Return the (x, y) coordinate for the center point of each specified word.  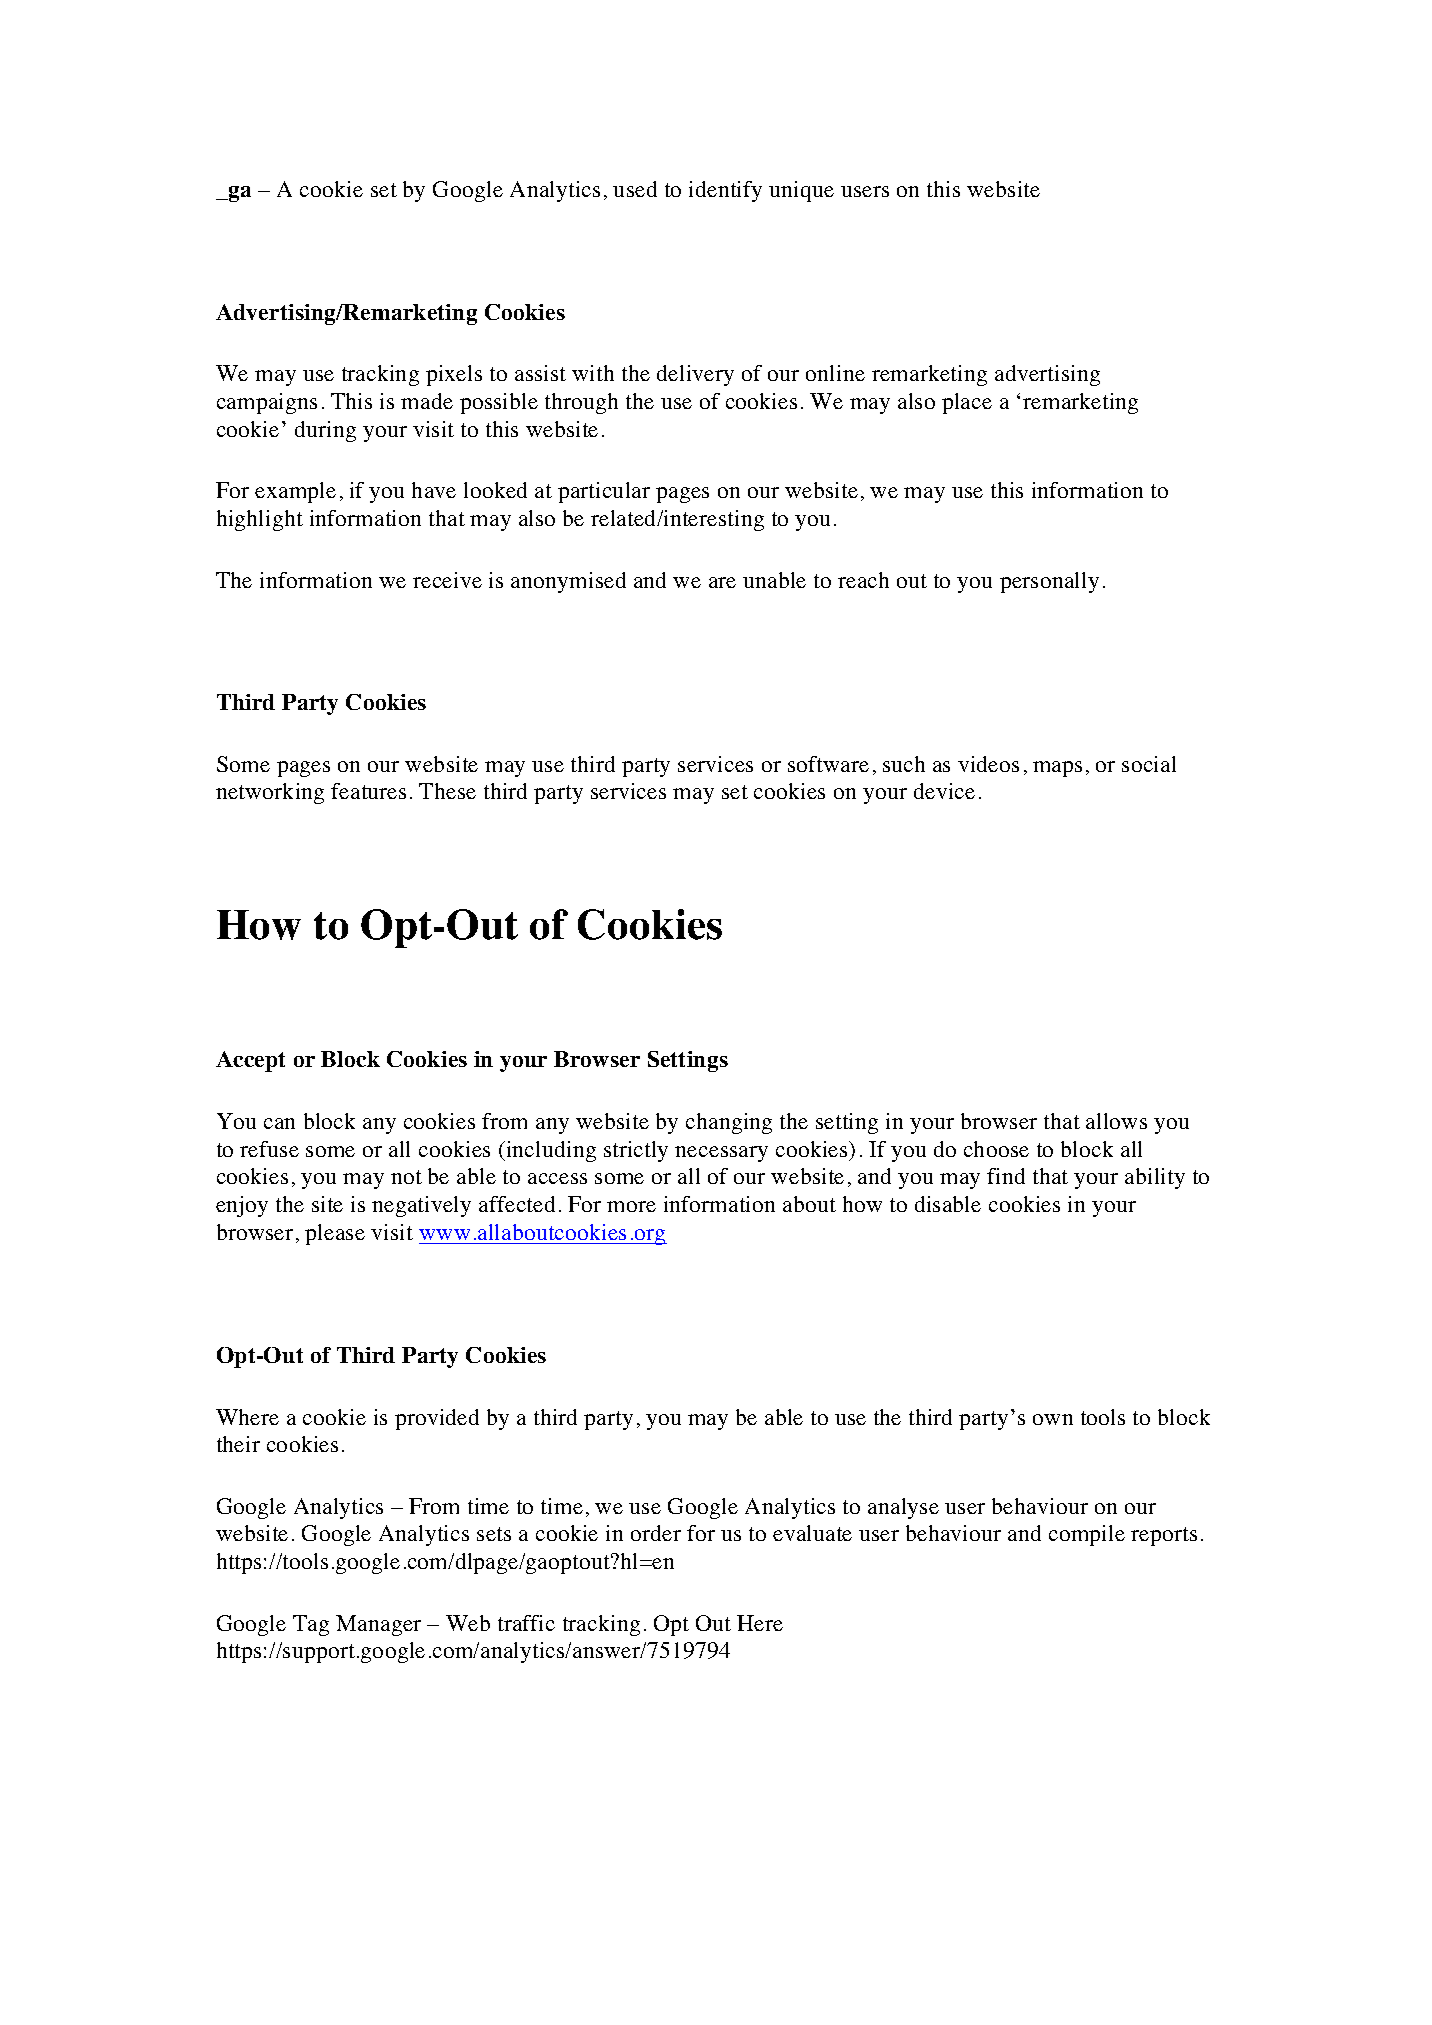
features (368, 791)
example (295, 492)
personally (1049, 582)
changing (729, 1123)
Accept (250, 1061)
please (335, 1234)
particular (604, 492)
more (631, 1206)
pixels (454, 375)
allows (1116, 1121)
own (1053, 1419)
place (967, 403)
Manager (378, 1625)
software (828, 764)
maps (1057, 769)
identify (725, 191)
